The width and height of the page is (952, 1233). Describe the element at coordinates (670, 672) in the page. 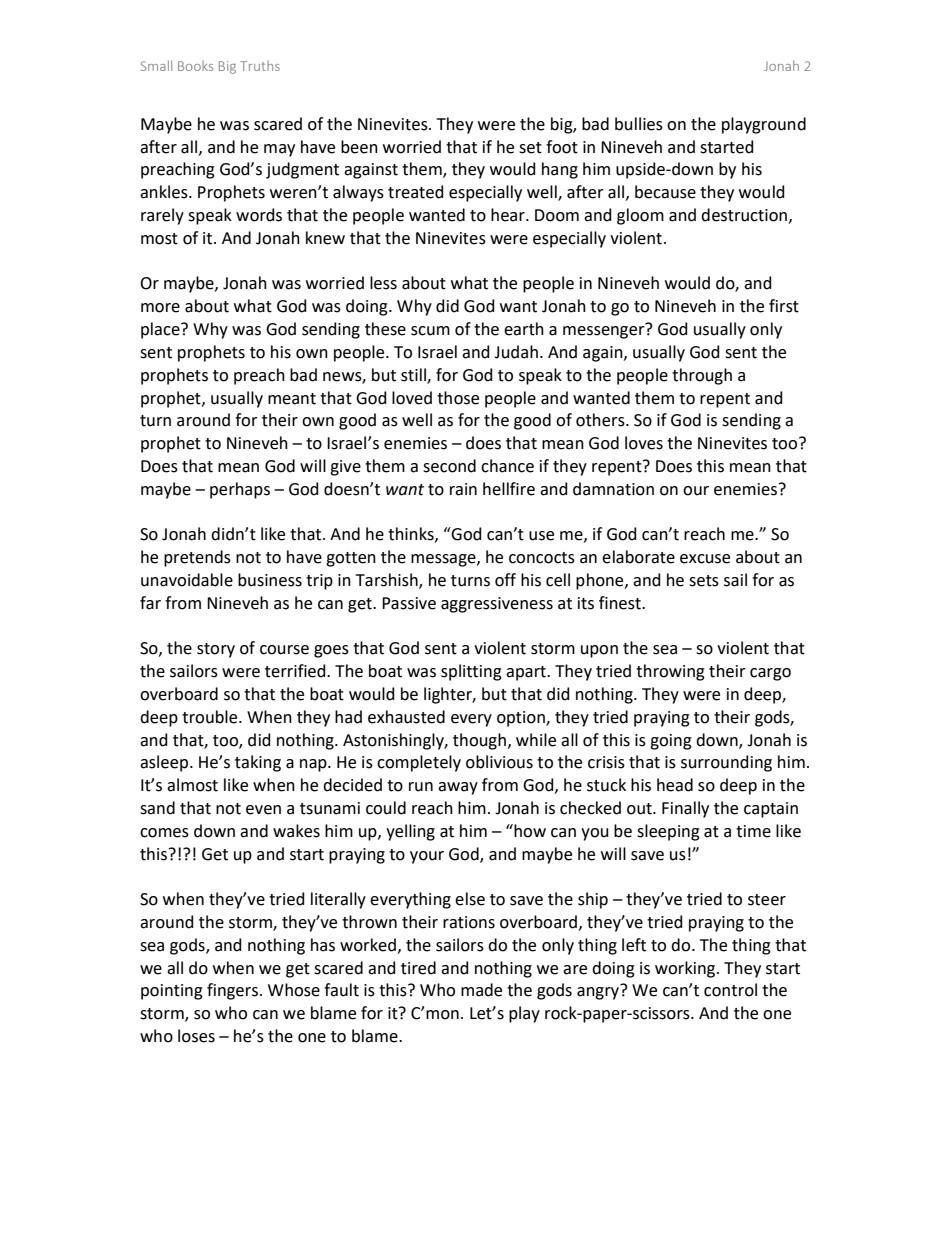

I see `throwing` at that location.
